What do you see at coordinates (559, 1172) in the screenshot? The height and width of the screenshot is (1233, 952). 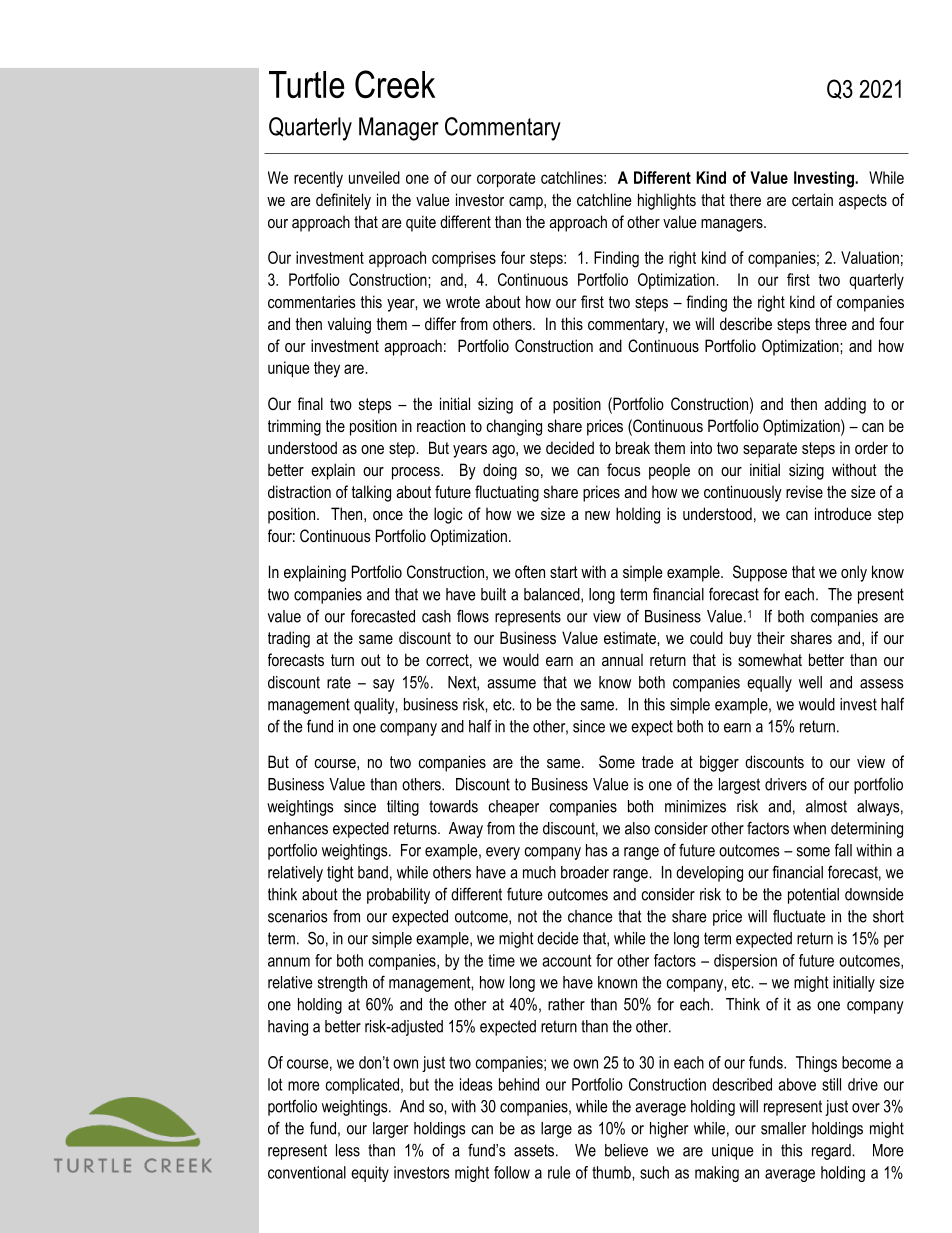 I see `rule` at bounding box center [559, 1172].
